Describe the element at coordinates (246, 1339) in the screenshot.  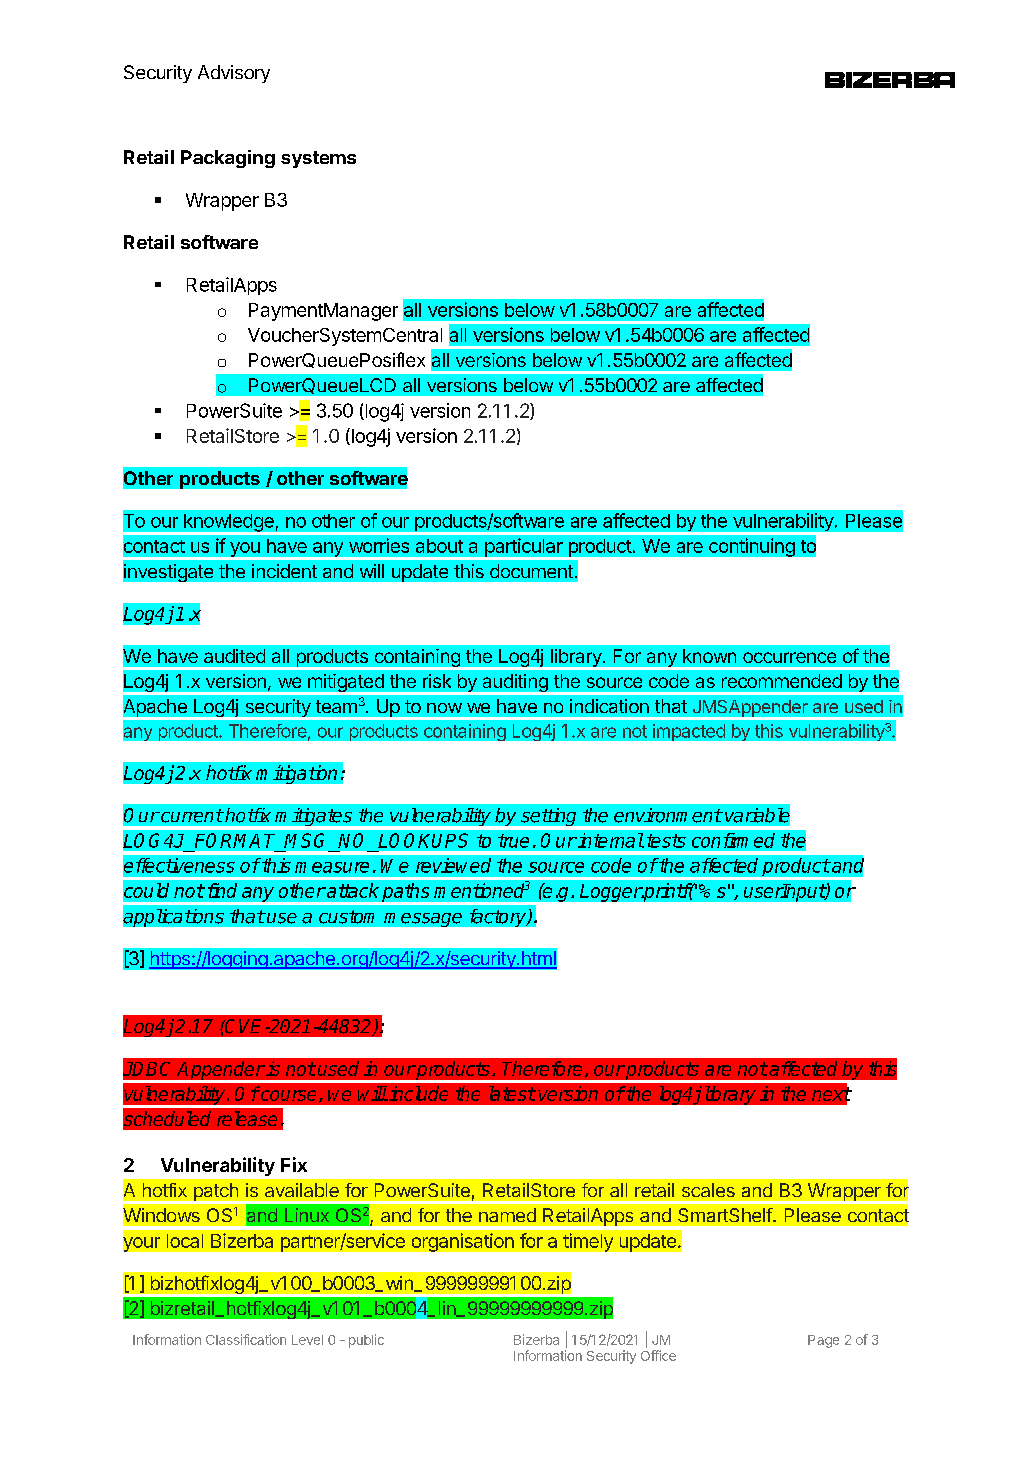
I see `Classification` at that location.
